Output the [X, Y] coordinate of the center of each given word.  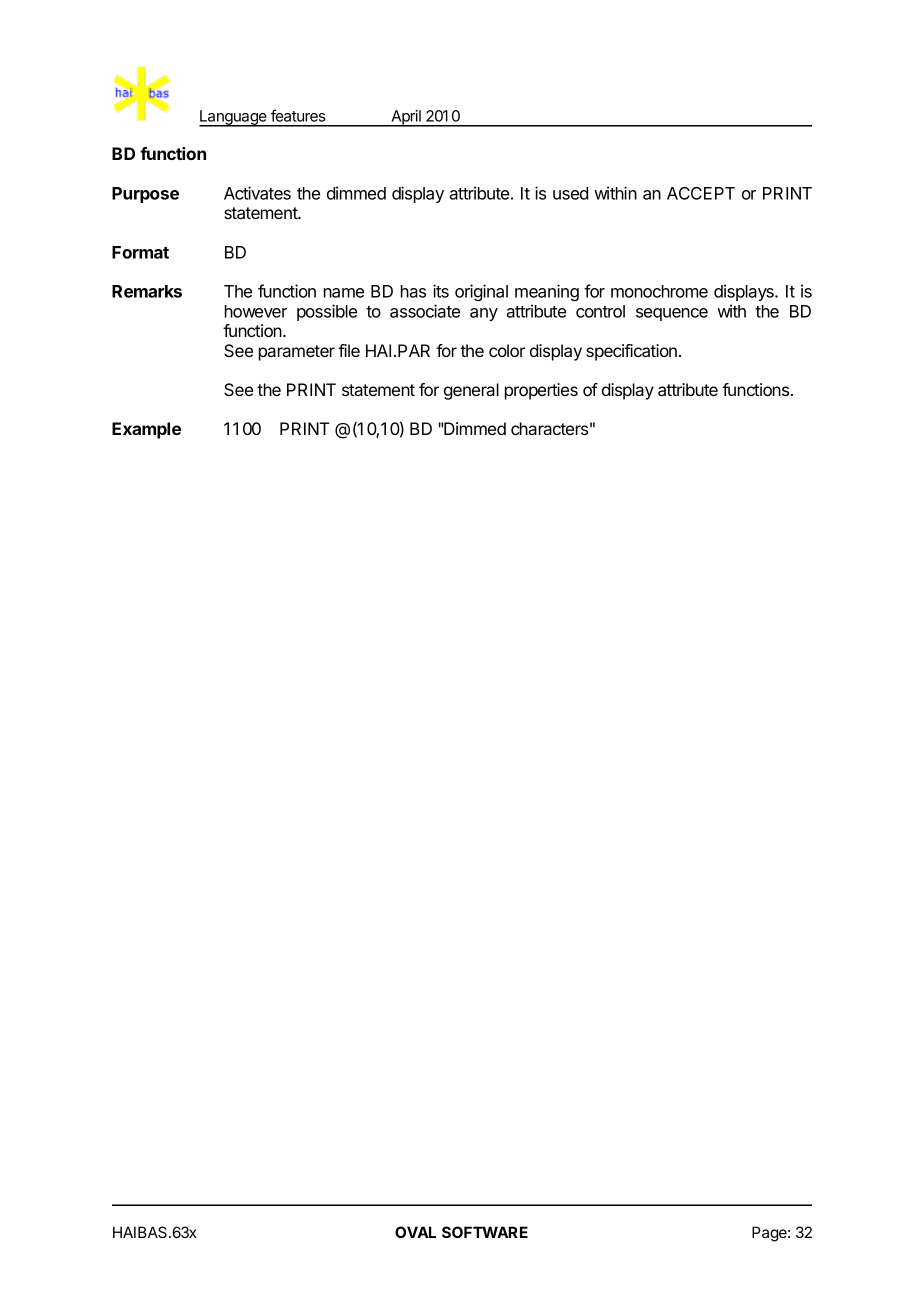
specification [631, 352]
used [570, 193]
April [406, 118]
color [507, 350]
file [349, 350]
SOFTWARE [485, 1232]
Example [146, 430]
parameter [297, 353]
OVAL [415, 1232]
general [471, 391]
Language [234, 118]
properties [541, 391]
